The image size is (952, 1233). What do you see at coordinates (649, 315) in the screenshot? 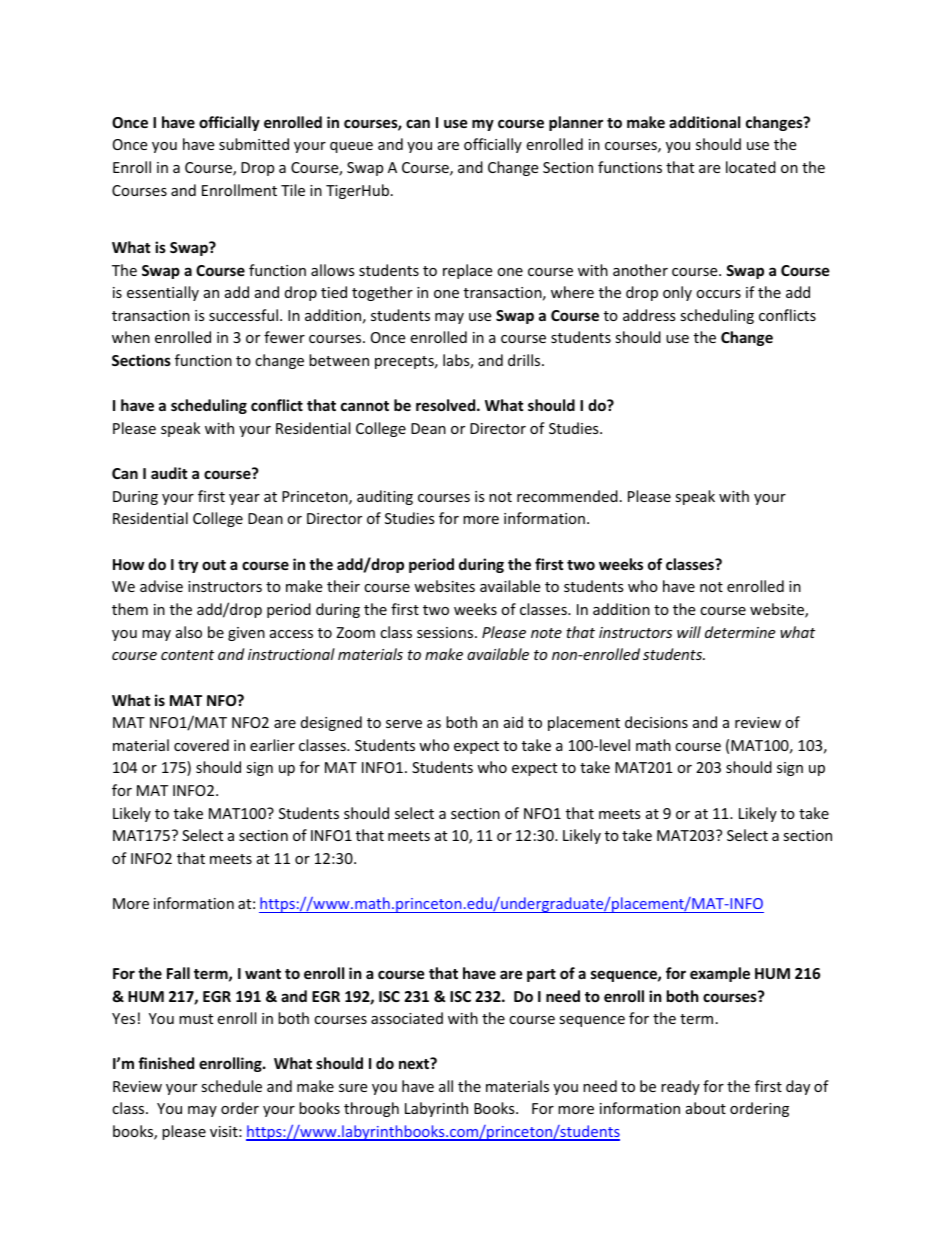
I see `address` at bounding box center [649, 315].
